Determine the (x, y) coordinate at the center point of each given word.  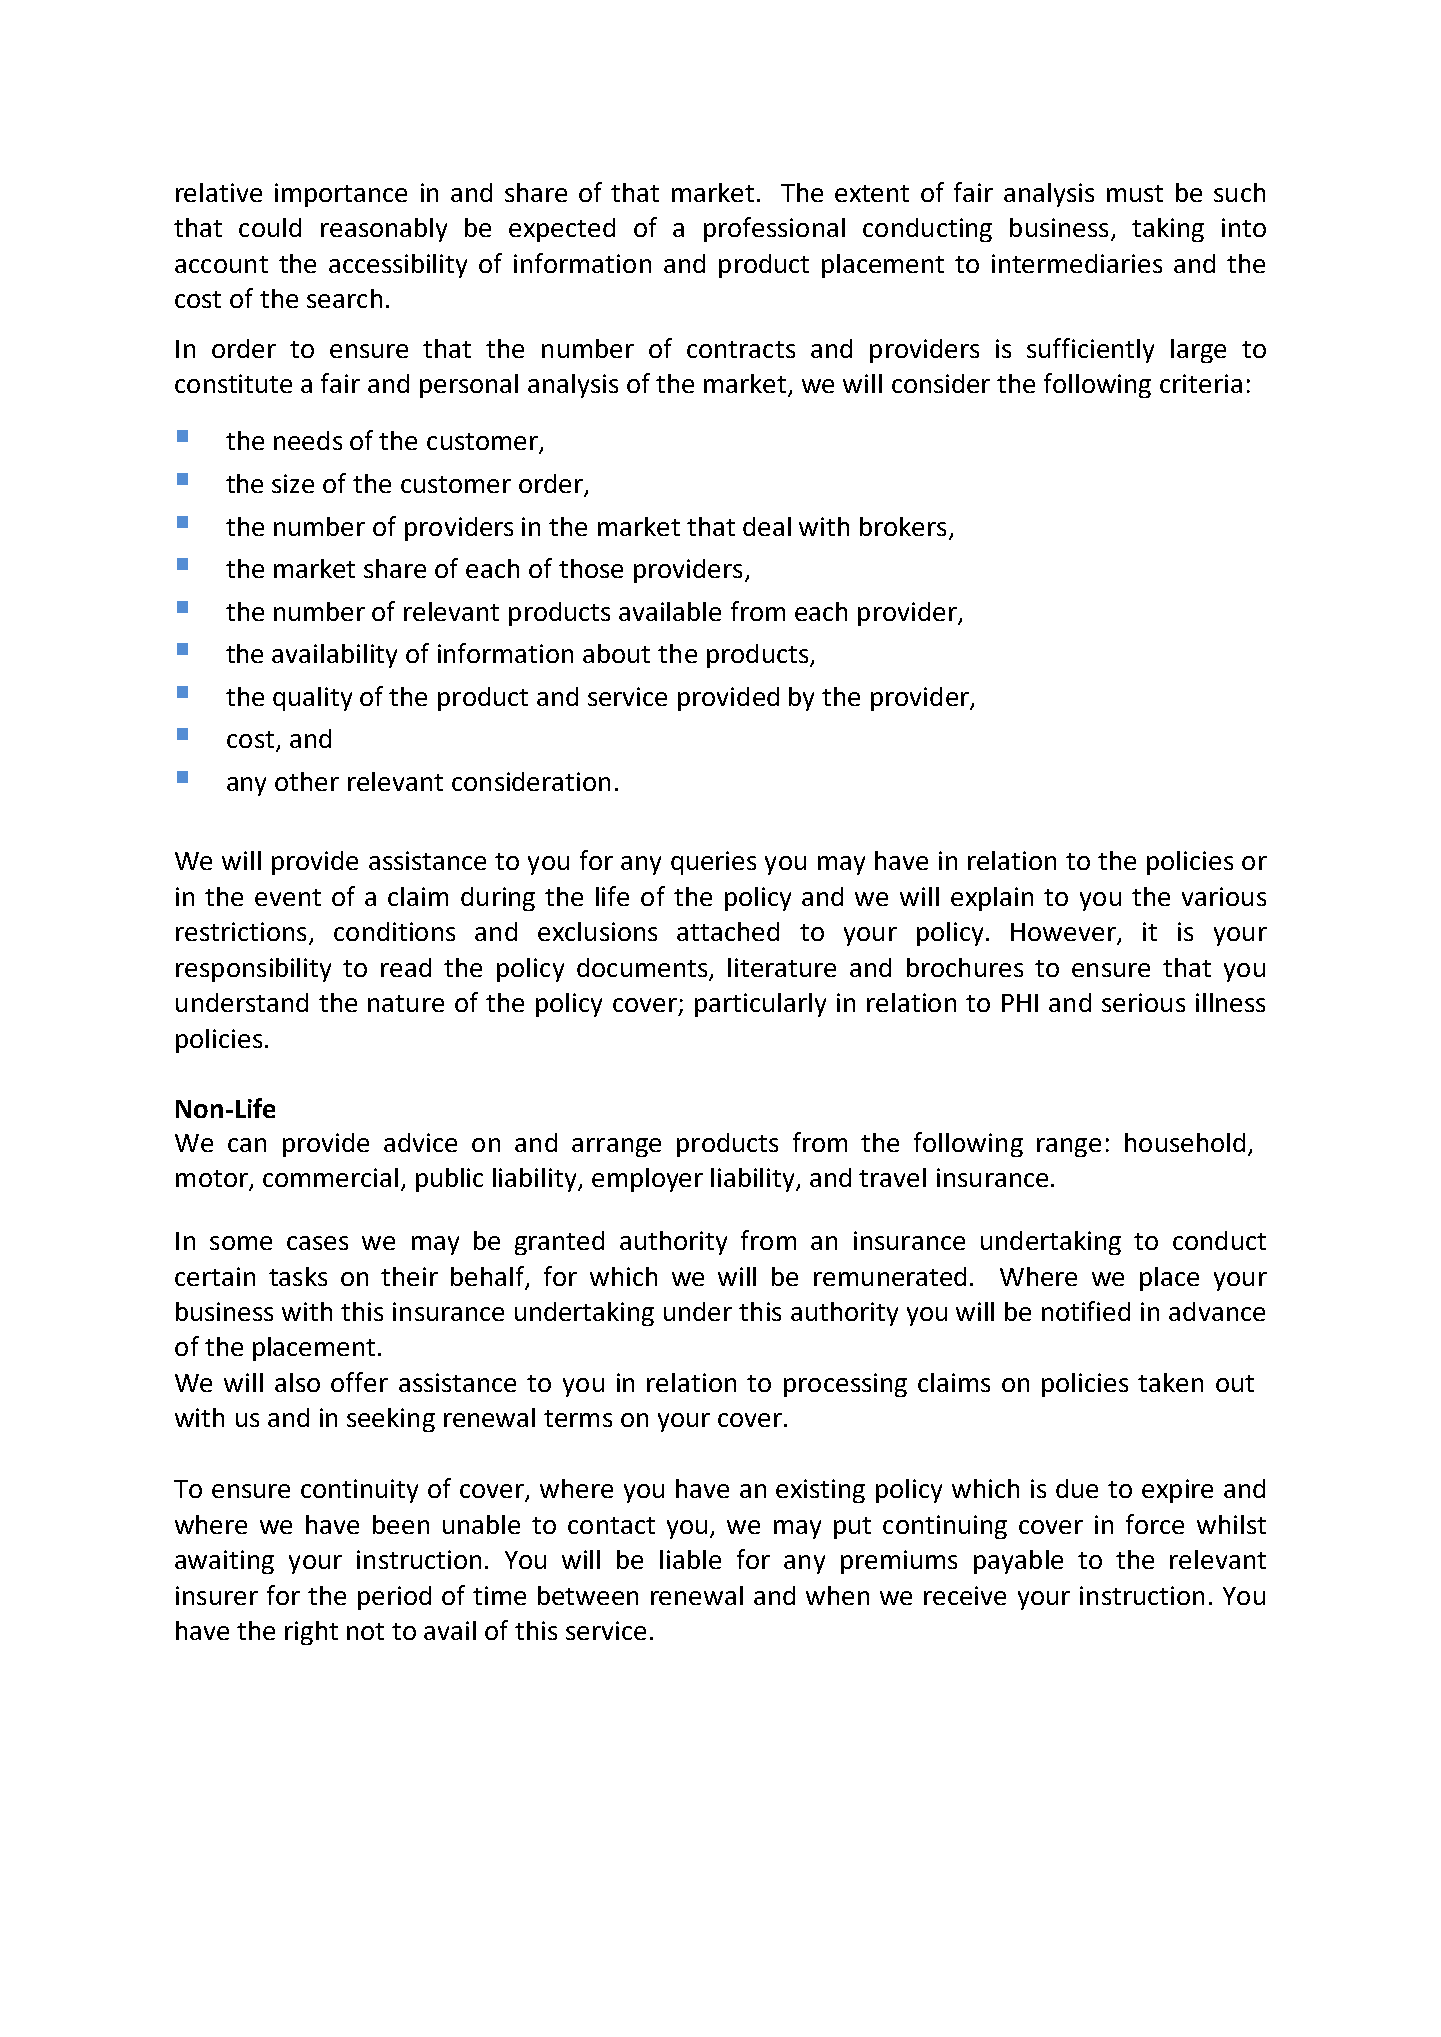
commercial (330, 1177)
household (1185, 1142)
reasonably (384, 230)
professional (774, 229)
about (616, 653)
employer (647, 1180)
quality (312, 699)
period (394, 1598)
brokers (903, 526)
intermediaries (1077, 263)
